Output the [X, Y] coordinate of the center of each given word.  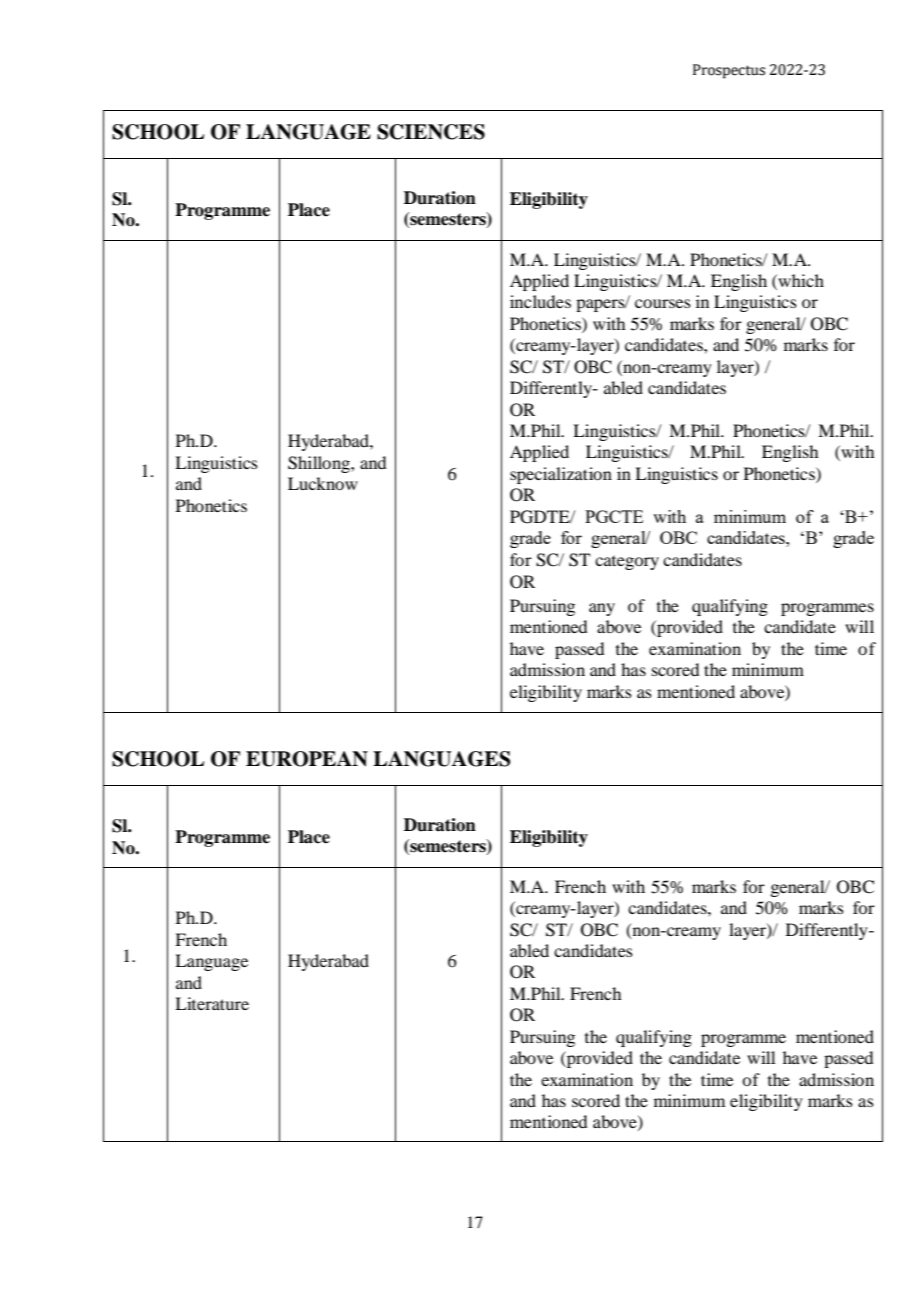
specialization [561, 475]
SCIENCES [431, 132]
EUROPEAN [307, 759]
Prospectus [729, 71]
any [602, 609]
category [627, 563]
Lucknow [323, 483]
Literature [212, 1003]
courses [663, 303]
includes [540, 301]
